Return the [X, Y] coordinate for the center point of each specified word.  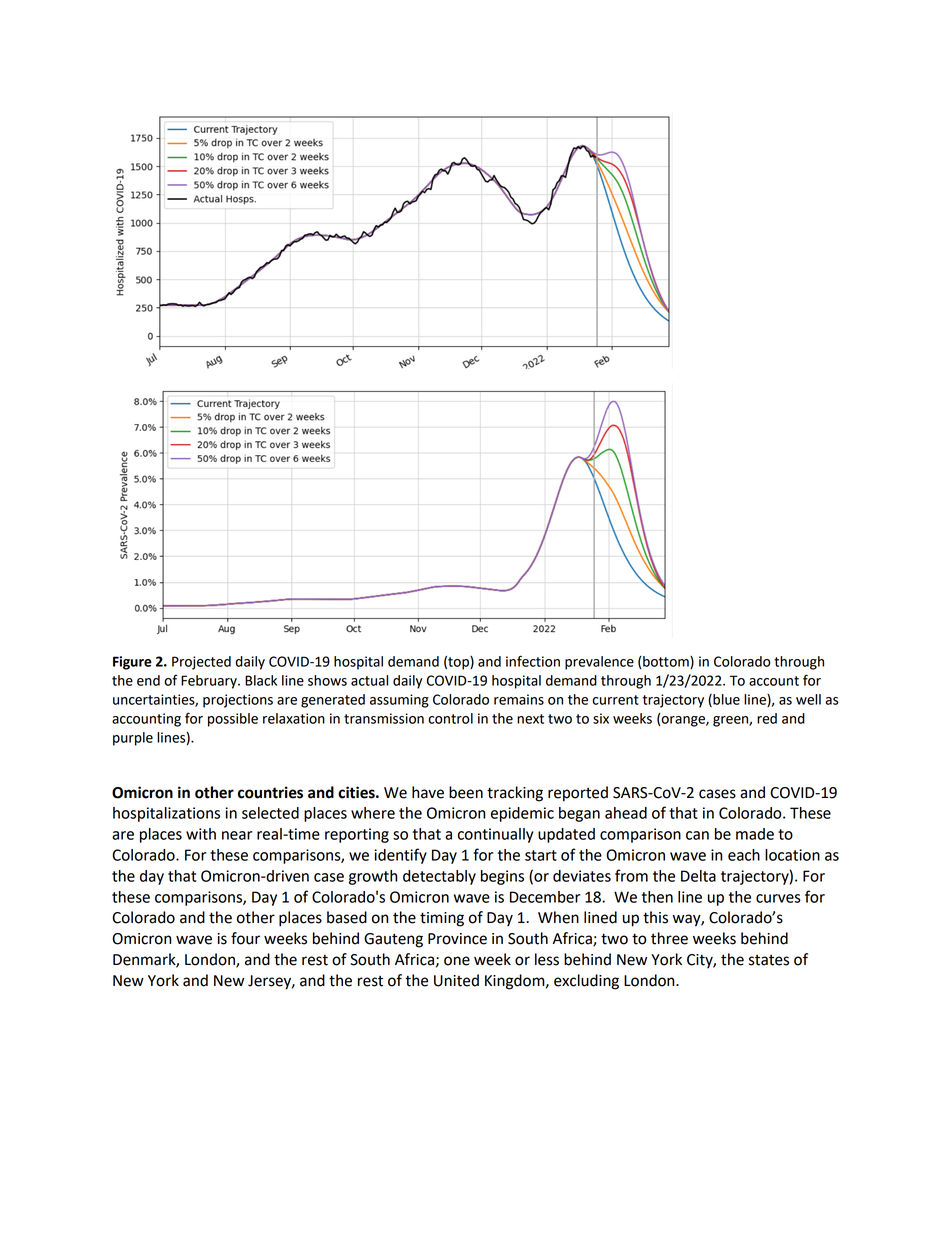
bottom [667, 662]
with [201, 834]
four [245, 938]
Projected [201, 663]
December [545, 897]
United [456, 980]
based [347, 917]
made [755, 834]
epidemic [522, 814]
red [767, 718]
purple [133, 739]
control [450, 718]
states [769, 960]
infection [533, 661]
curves [778, 898]
